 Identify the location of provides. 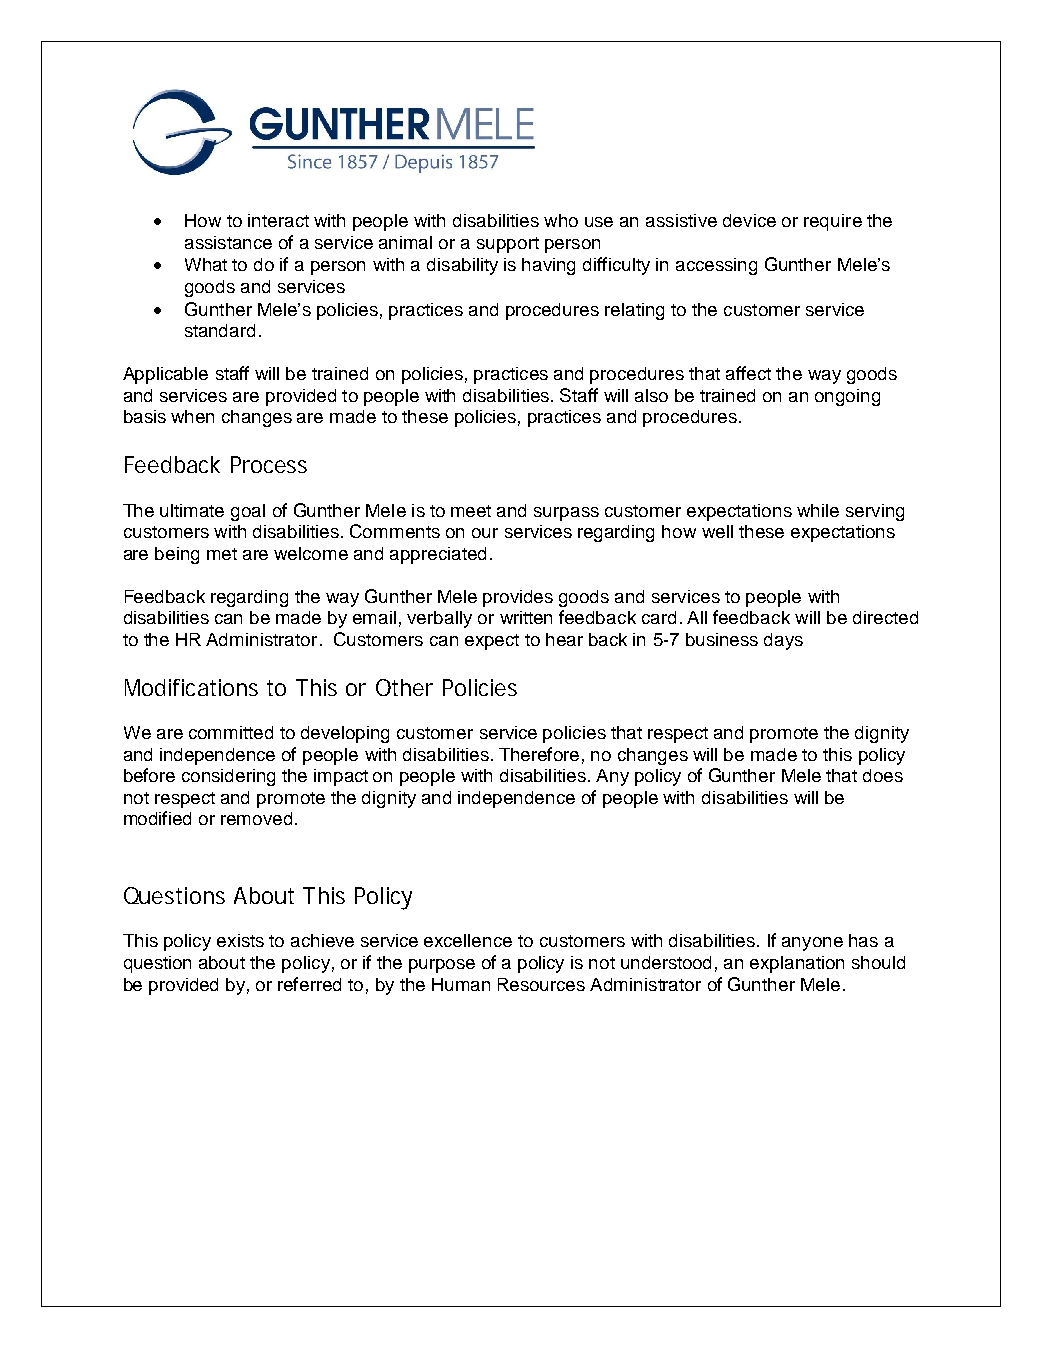
(518, 598).
